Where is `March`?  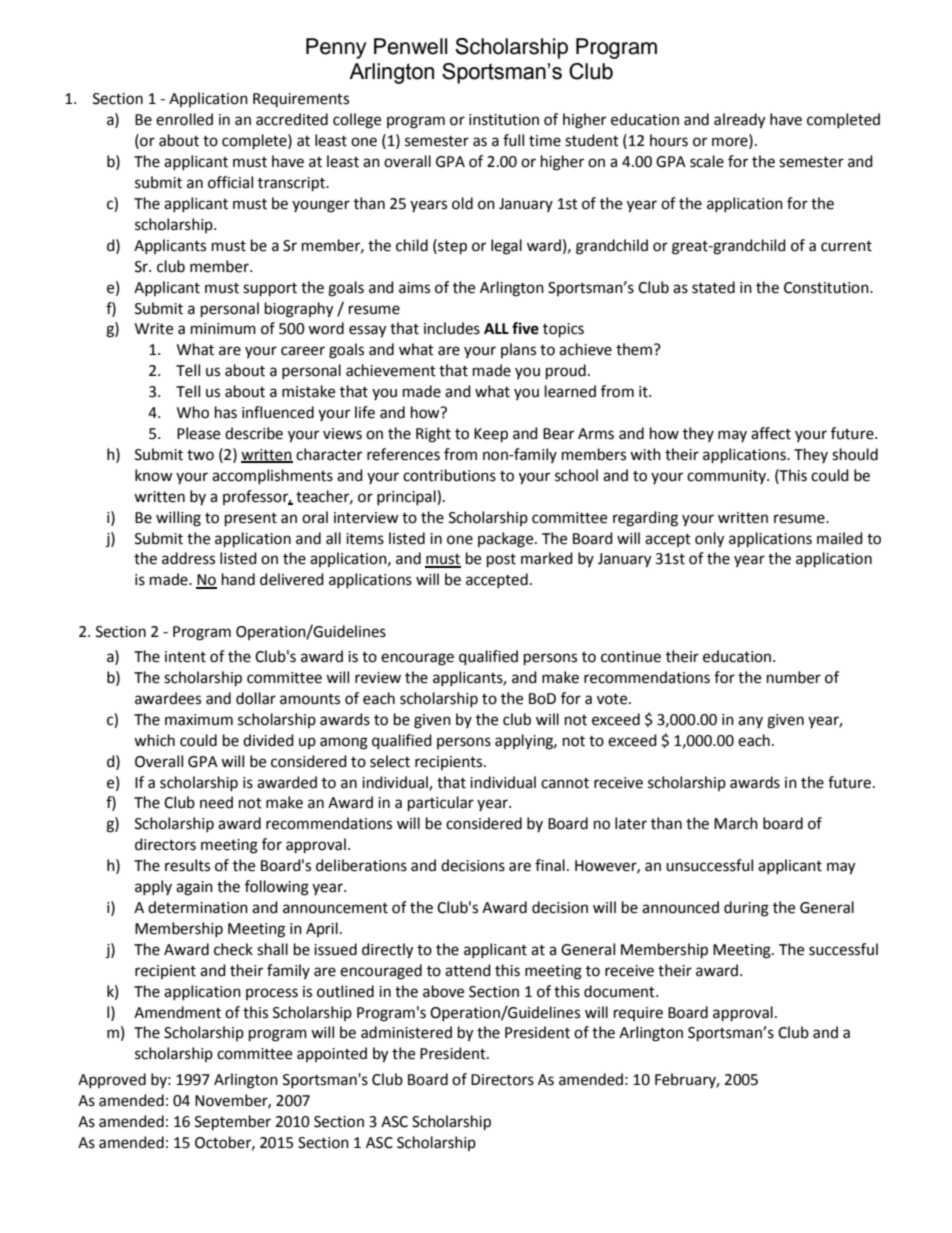 March is located at coordinates (736, 823).
